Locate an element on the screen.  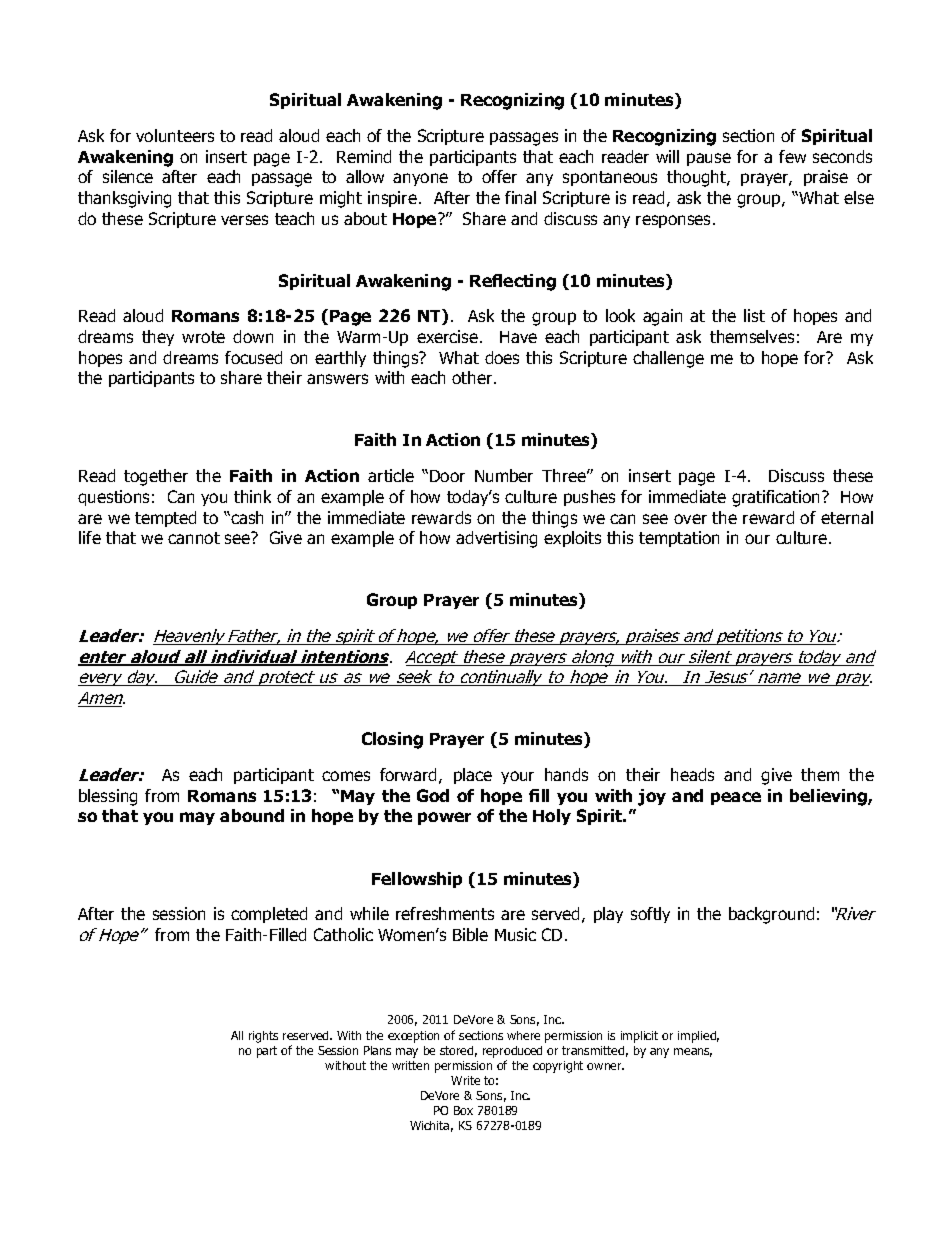
anyone is located at coordinates (420, 179).
